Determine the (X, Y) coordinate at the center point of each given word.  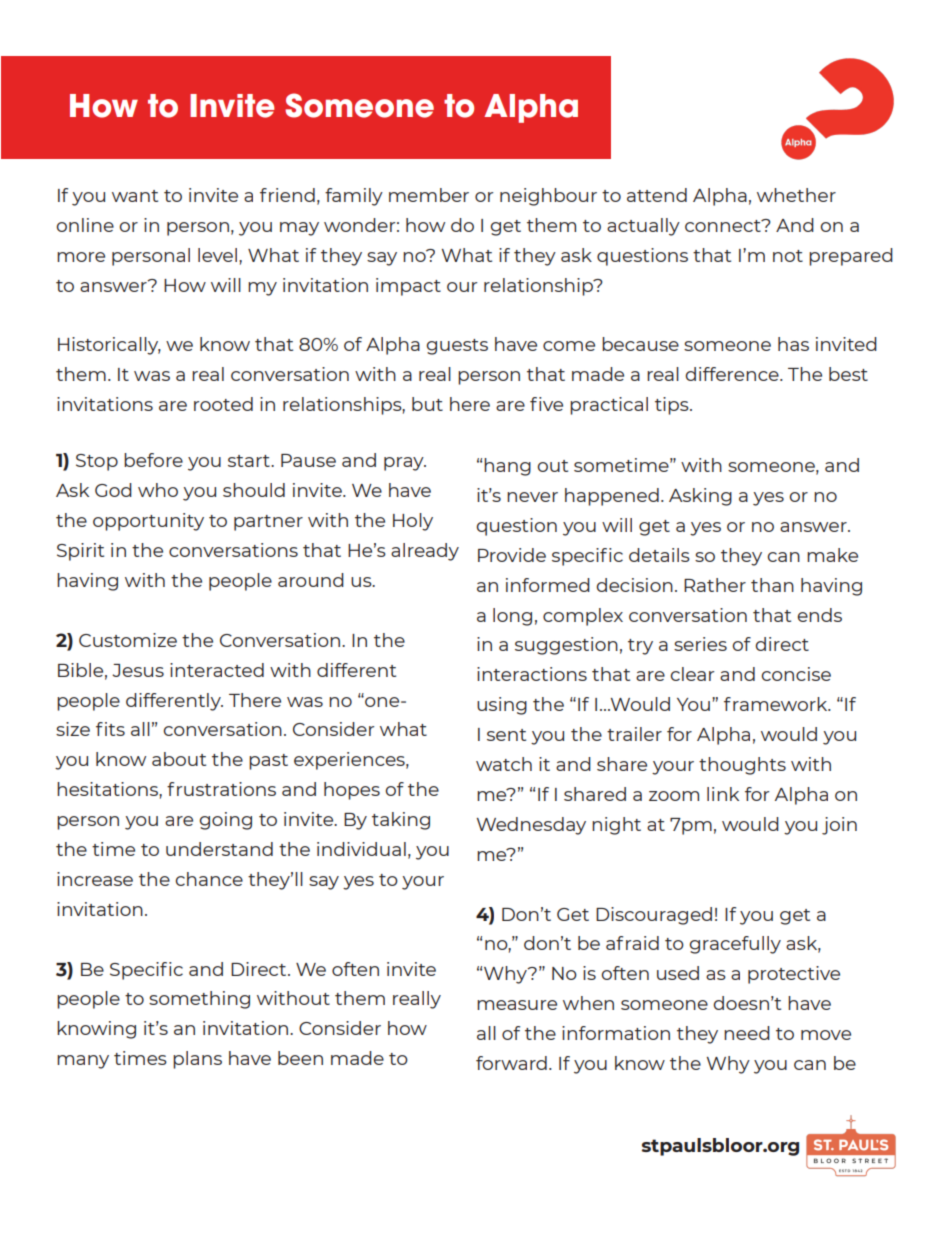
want (135, 196)
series (700, 644)
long (512, 617)
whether (796, 195)
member (429, 195)
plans (197, 1060)
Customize (128, 640)
